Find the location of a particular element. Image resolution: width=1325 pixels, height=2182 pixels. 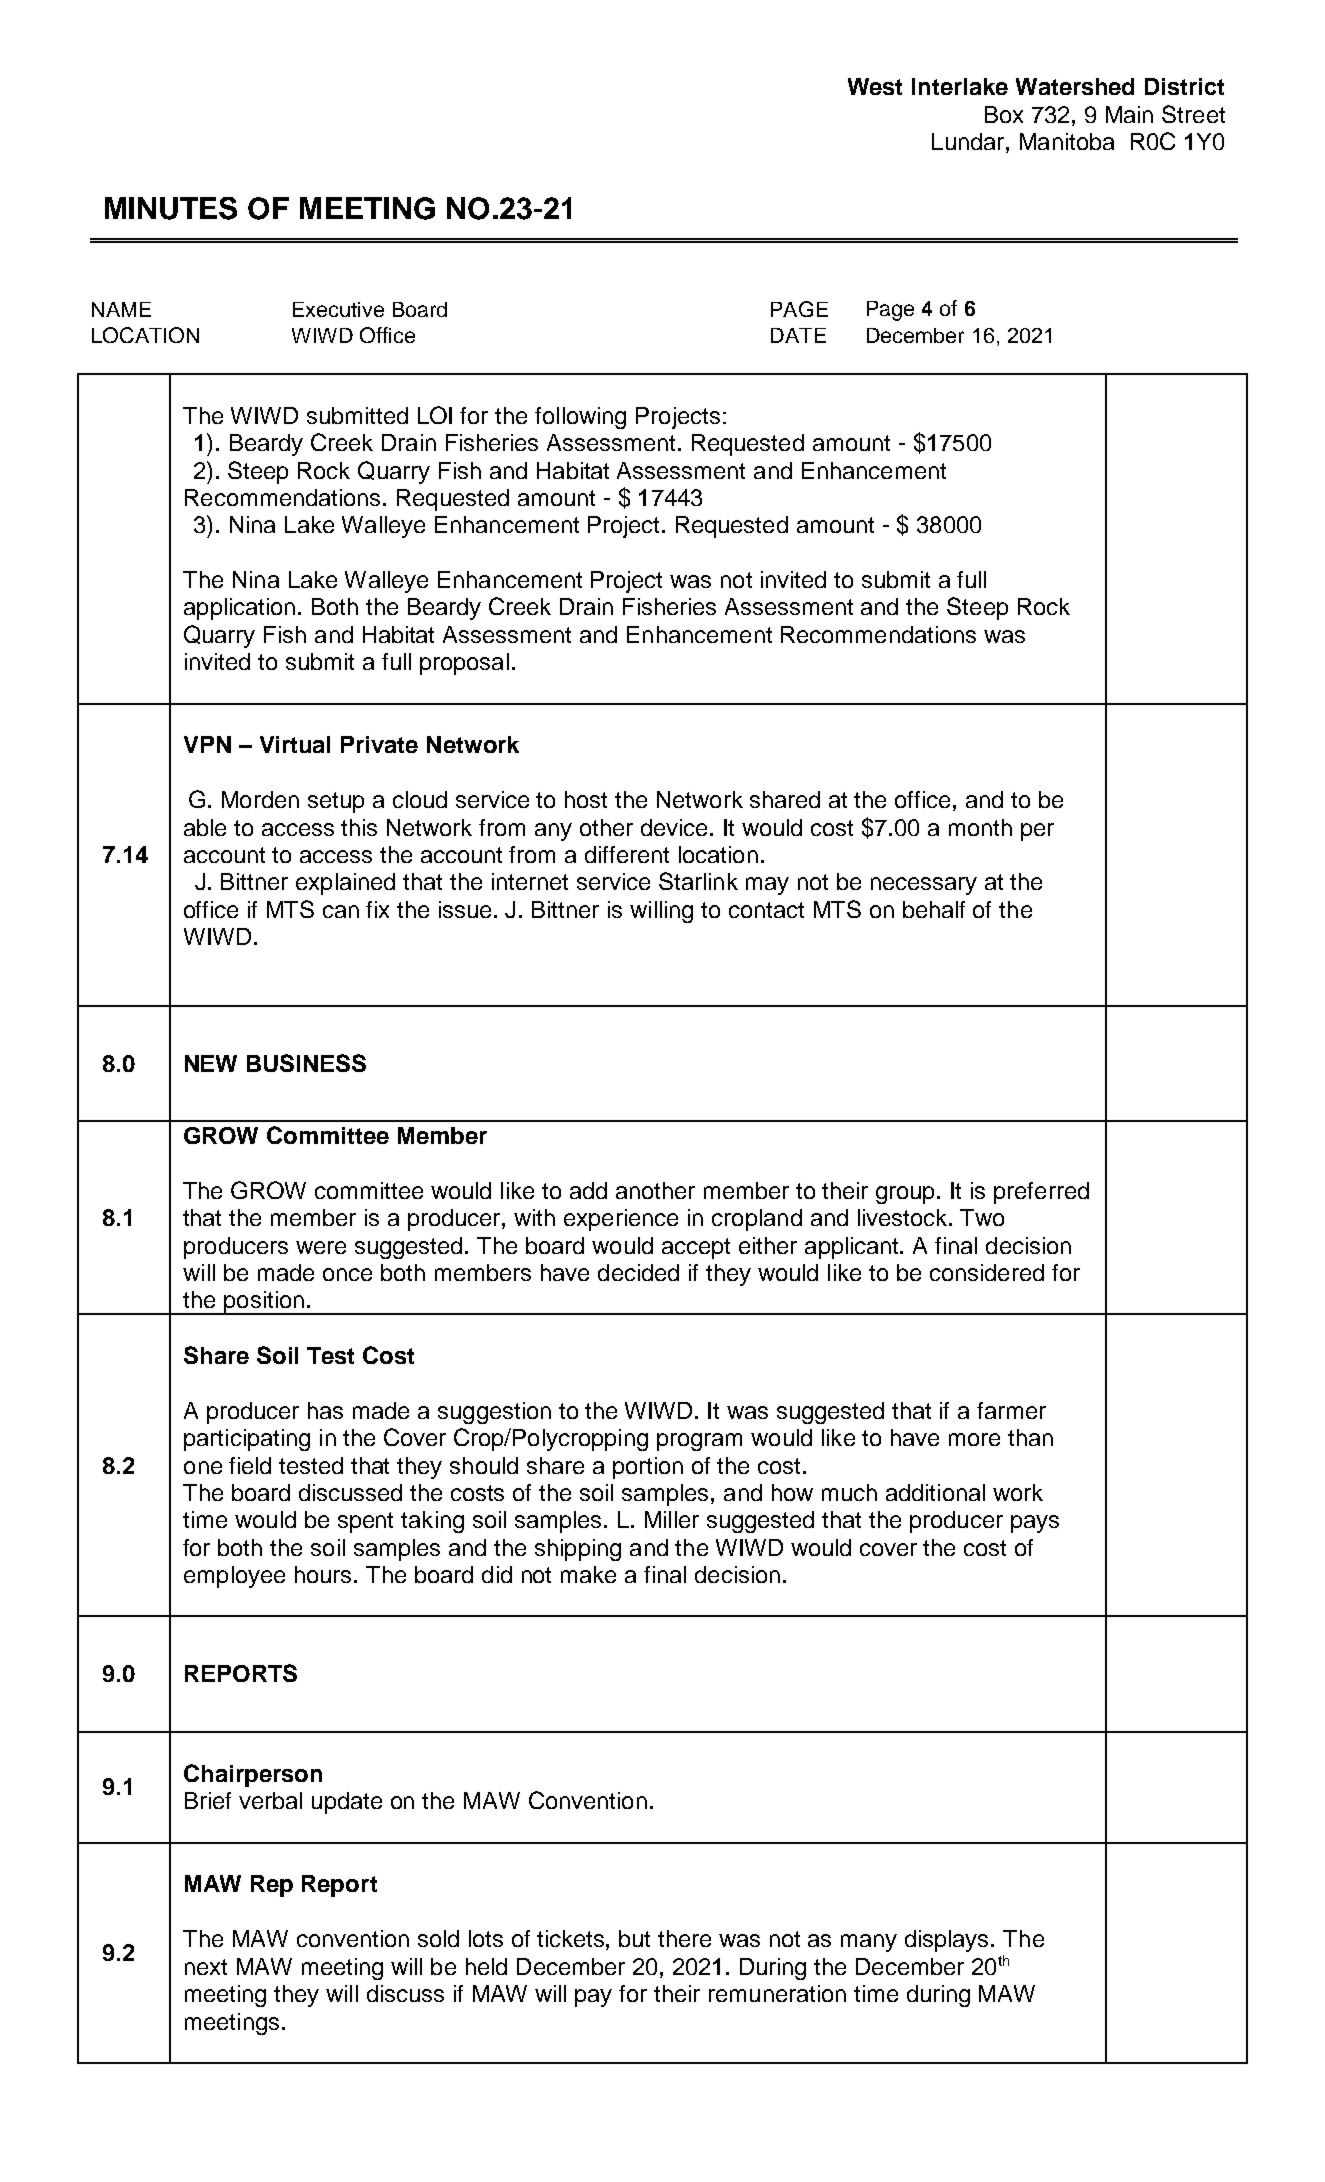

pays is located at coordinates (1035, 1524).
